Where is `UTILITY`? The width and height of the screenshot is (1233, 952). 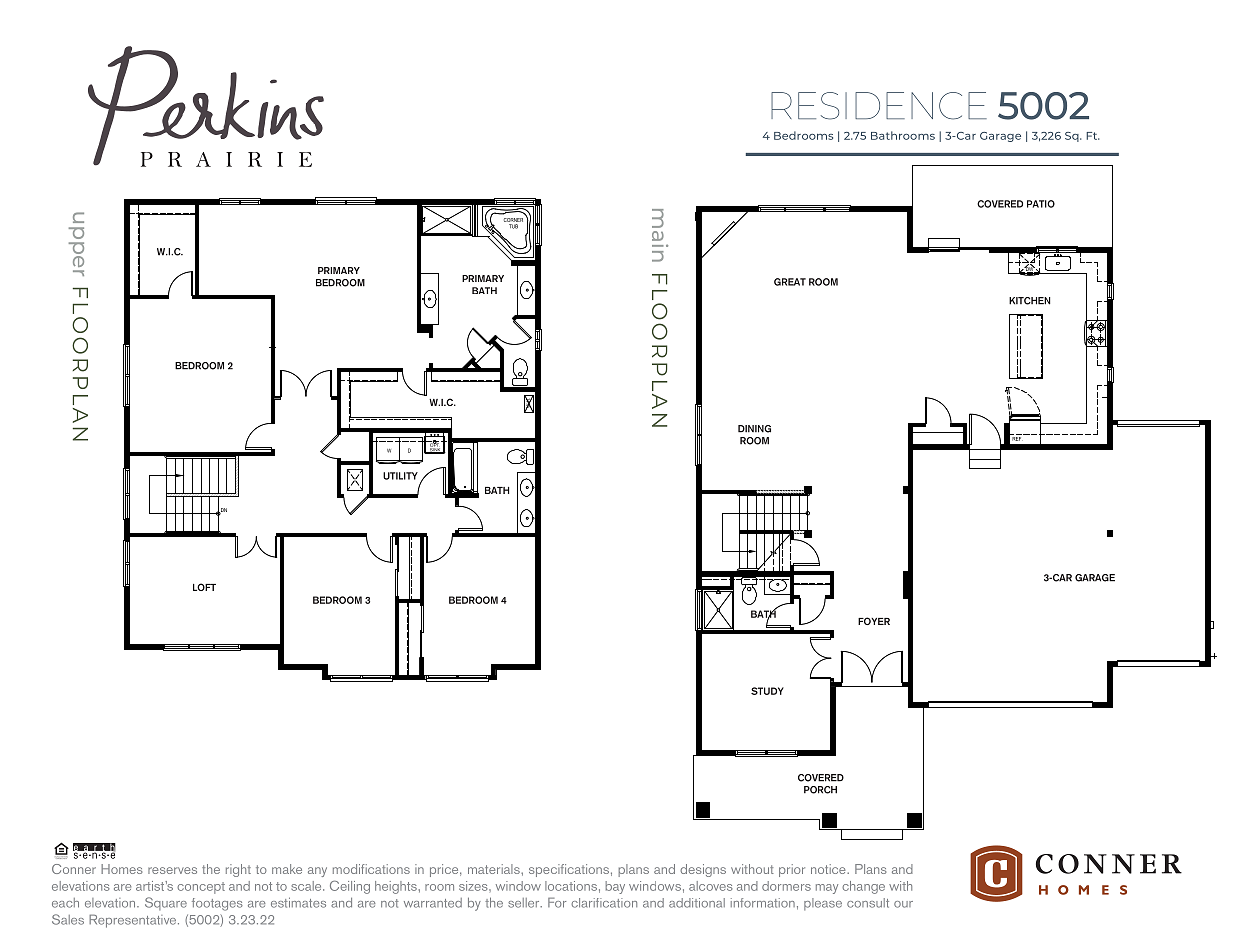
UTILITY is located at coordinates (400, 476).
